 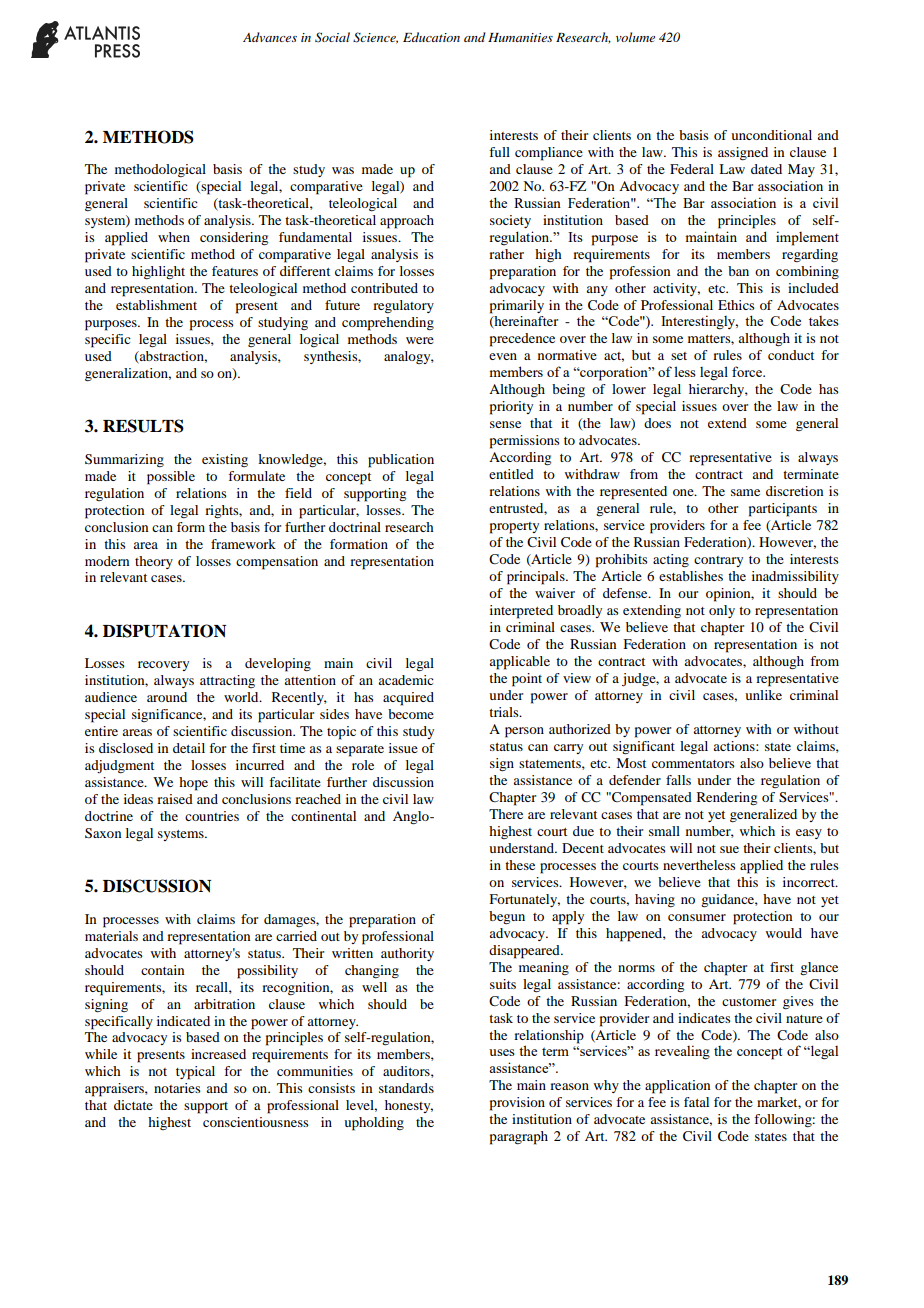 I want to click on Rendering, so click(x=727, y=798).
